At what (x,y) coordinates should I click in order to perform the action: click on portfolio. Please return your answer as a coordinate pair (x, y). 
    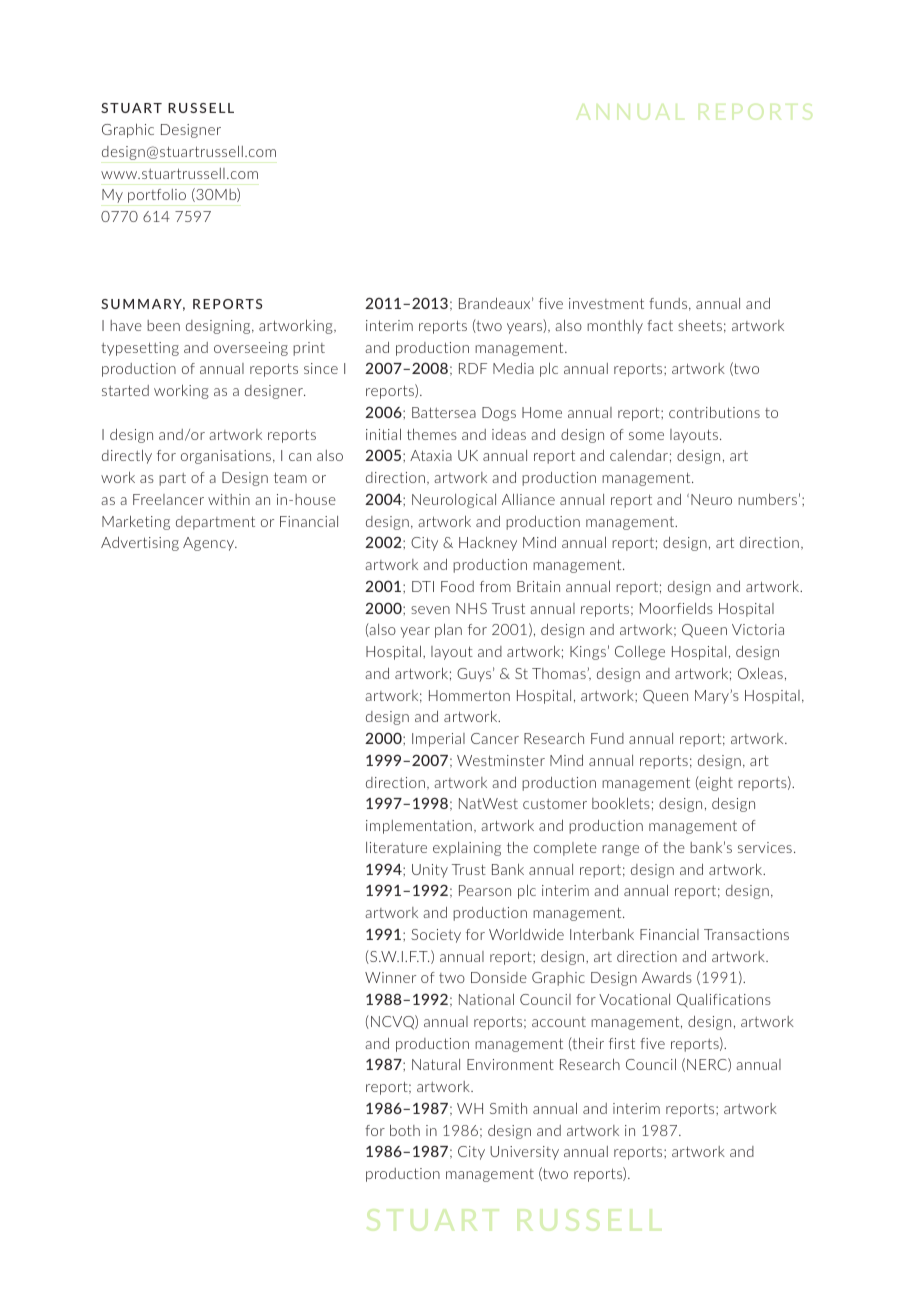
    Looking at the image, I should click on (157, 196).
